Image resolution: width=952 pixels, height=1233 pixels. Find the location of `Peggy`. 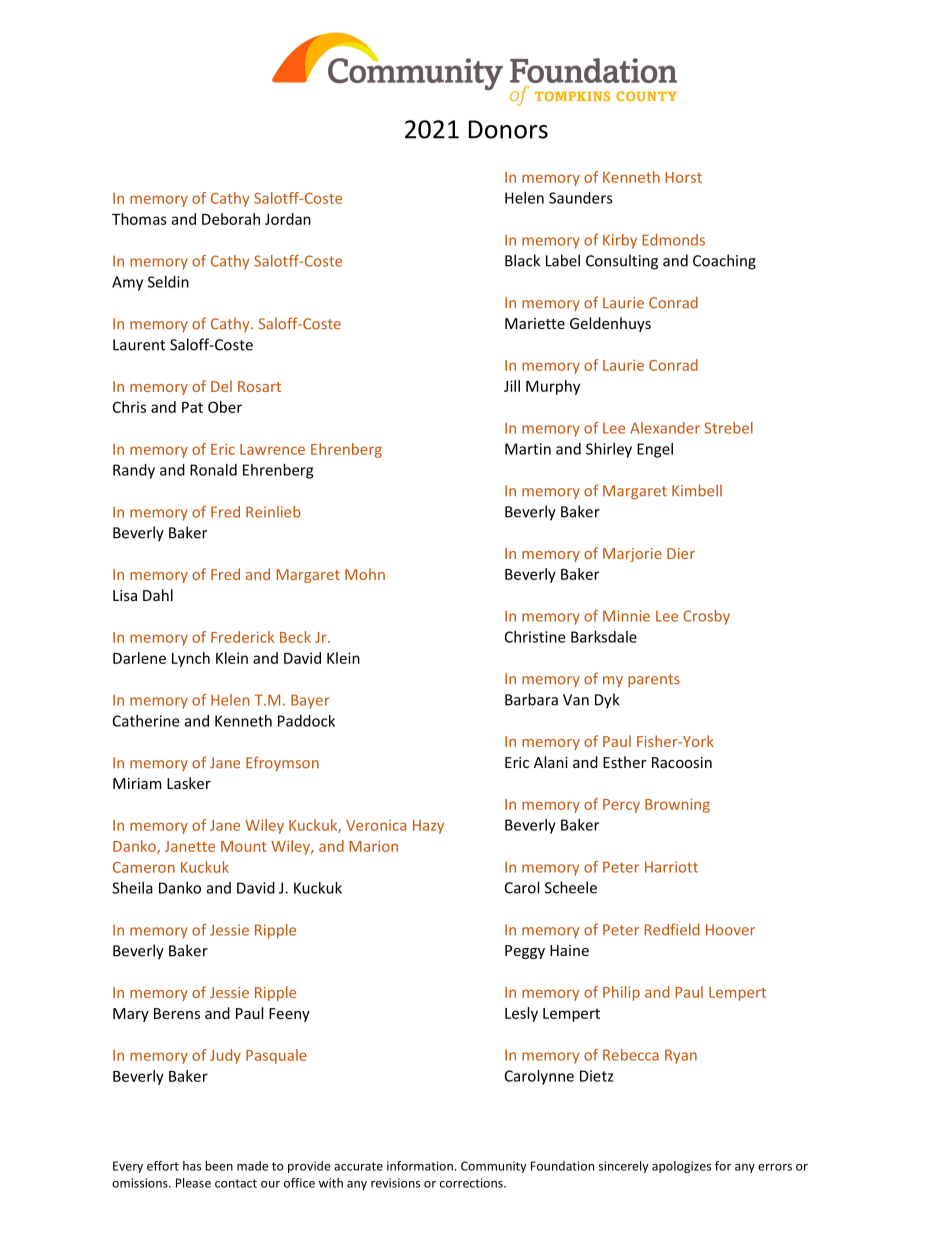

Peggy is located at coordinates (525, 952).
